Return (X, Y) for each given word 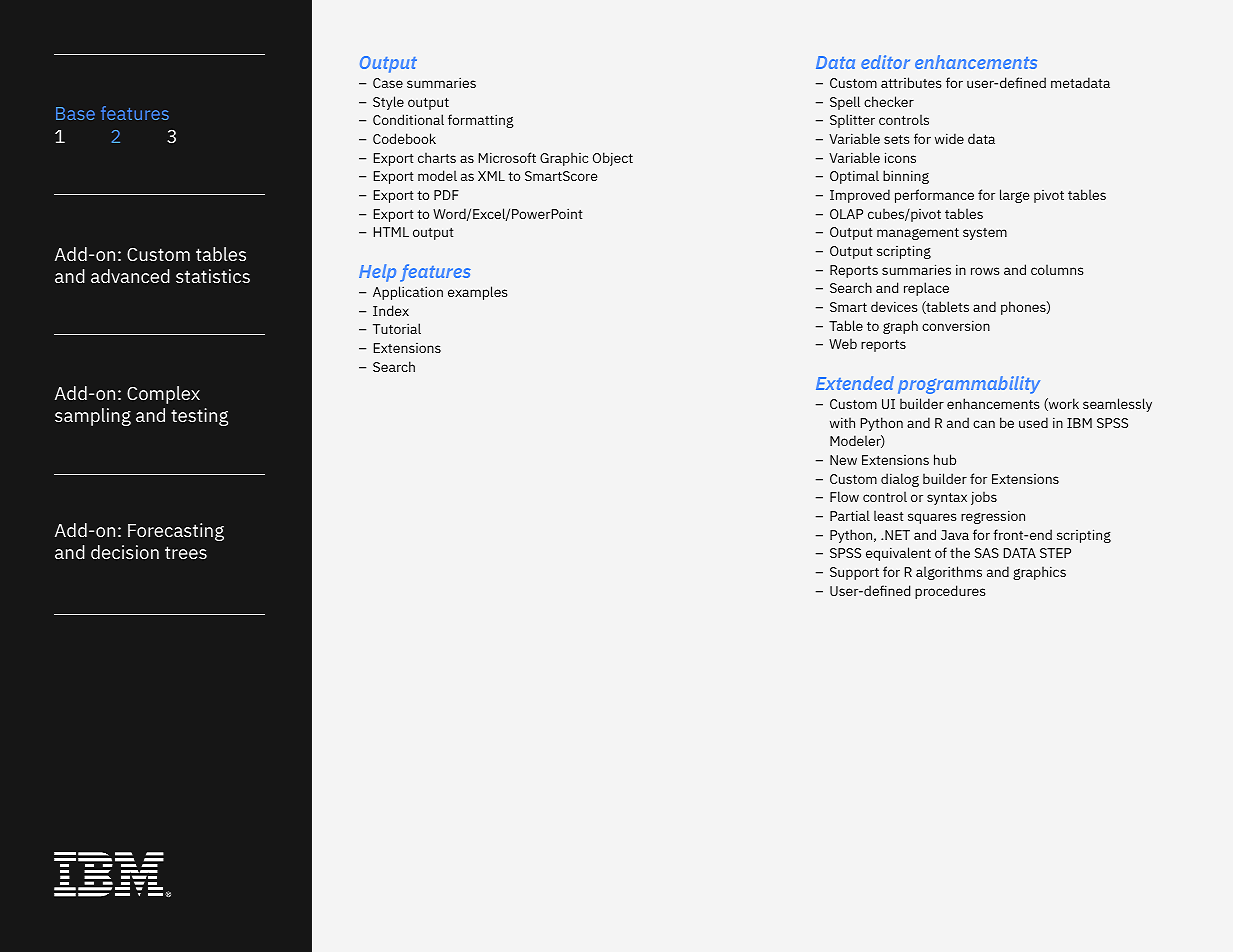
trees (186, 552)
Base (75, 113)
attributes (911, 82)
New (843, 460)
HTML (391, 232)
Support (854, 573)
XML (491, 176)
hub (945, 459)
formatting (481, 121)
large (1014, 196)
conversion (956, 325)
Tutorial (397, 328)
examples (478, 293)
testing (199, 417)
